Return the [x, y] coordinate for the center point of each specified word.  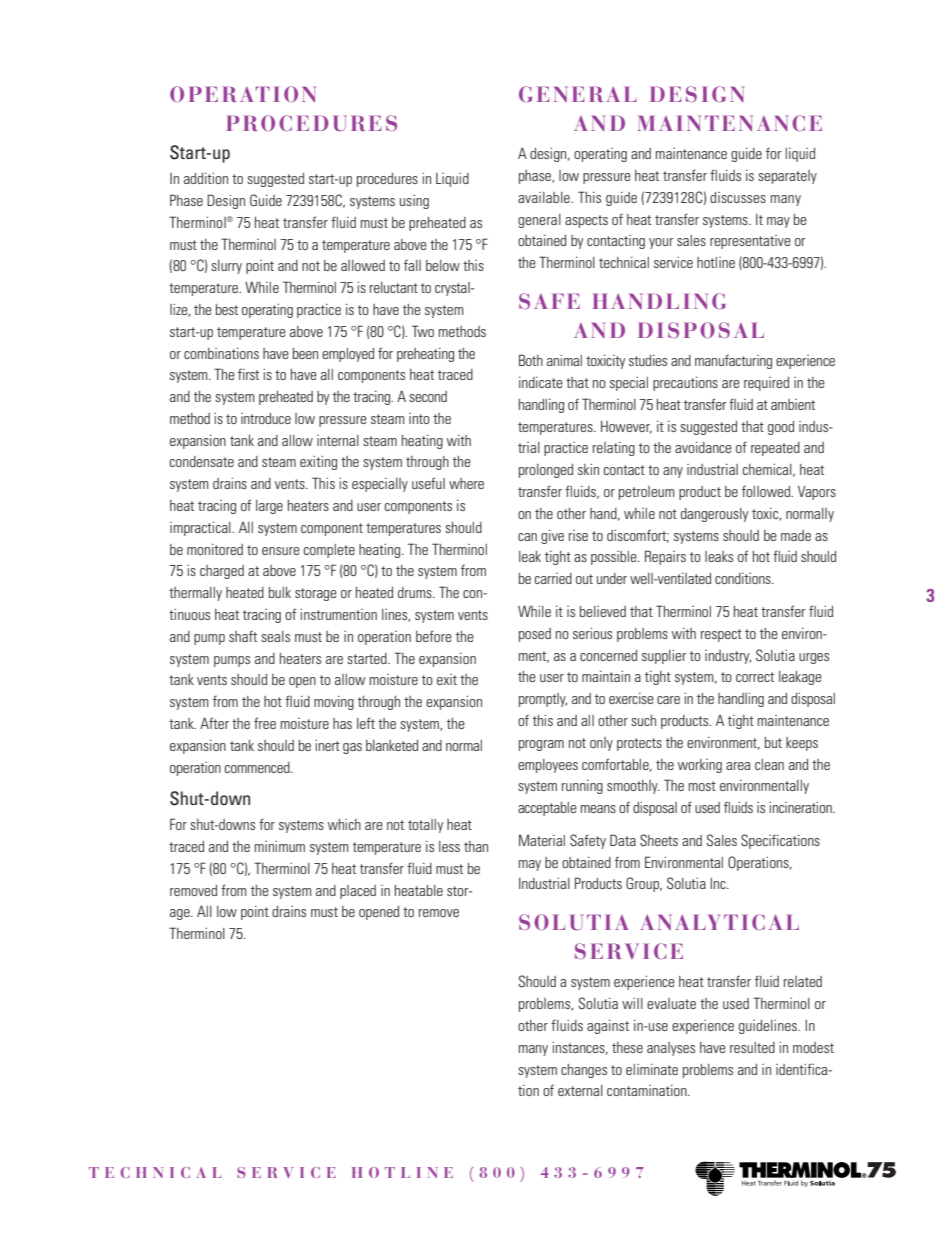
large [269, 507]
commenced [258, 767]
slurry [226, 267]
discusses [738, 197]
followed [767, 491]
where [466, 483]
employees [548, 766]
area [738, 766]
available [545, 197]
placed [358, 892]
